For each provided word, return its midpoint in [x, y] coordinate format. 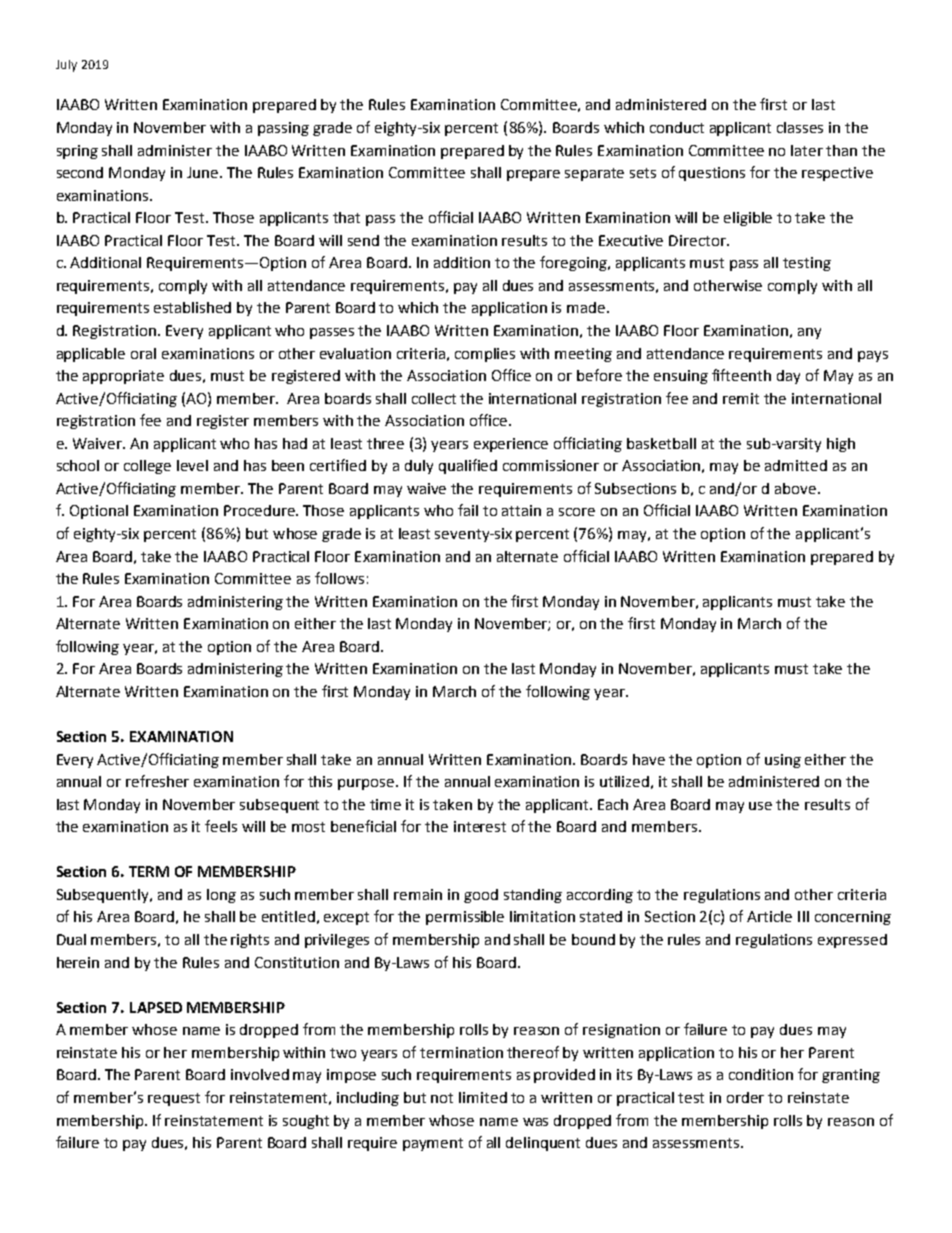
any [809, 333]
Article [769, 916]
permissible [465, 918]
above [797, 488]
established [192, 307]
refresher [157, 781]
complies [485, 355]
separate [594, 174]
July [66, 66]
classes [800, 127]
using [783, 761]
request [174, 1099]
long [221, 896]
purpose [367, 784]
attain [521, 510]
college [147, 467]
